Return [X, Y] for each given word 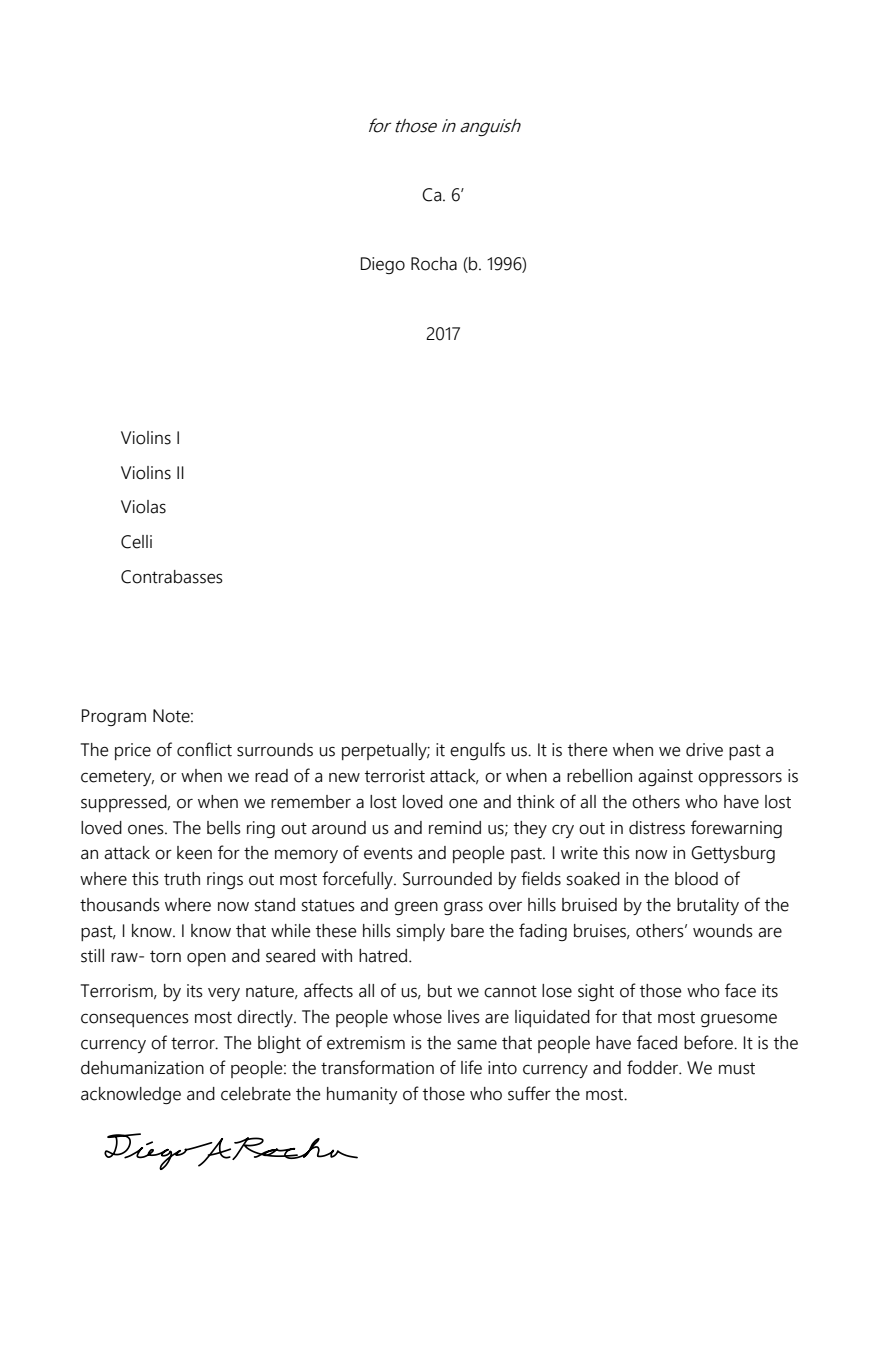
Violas [143, 507]
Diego [383, 265]
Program [114, 717]
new [344, 777]
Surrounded [447, 879]
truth [182, 879]
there [587, 750]
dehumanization [142, 1068]
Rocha [434, 264]
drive [704, 750]
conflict [204, 749]
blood [696, 879]
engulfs [477, 751]
